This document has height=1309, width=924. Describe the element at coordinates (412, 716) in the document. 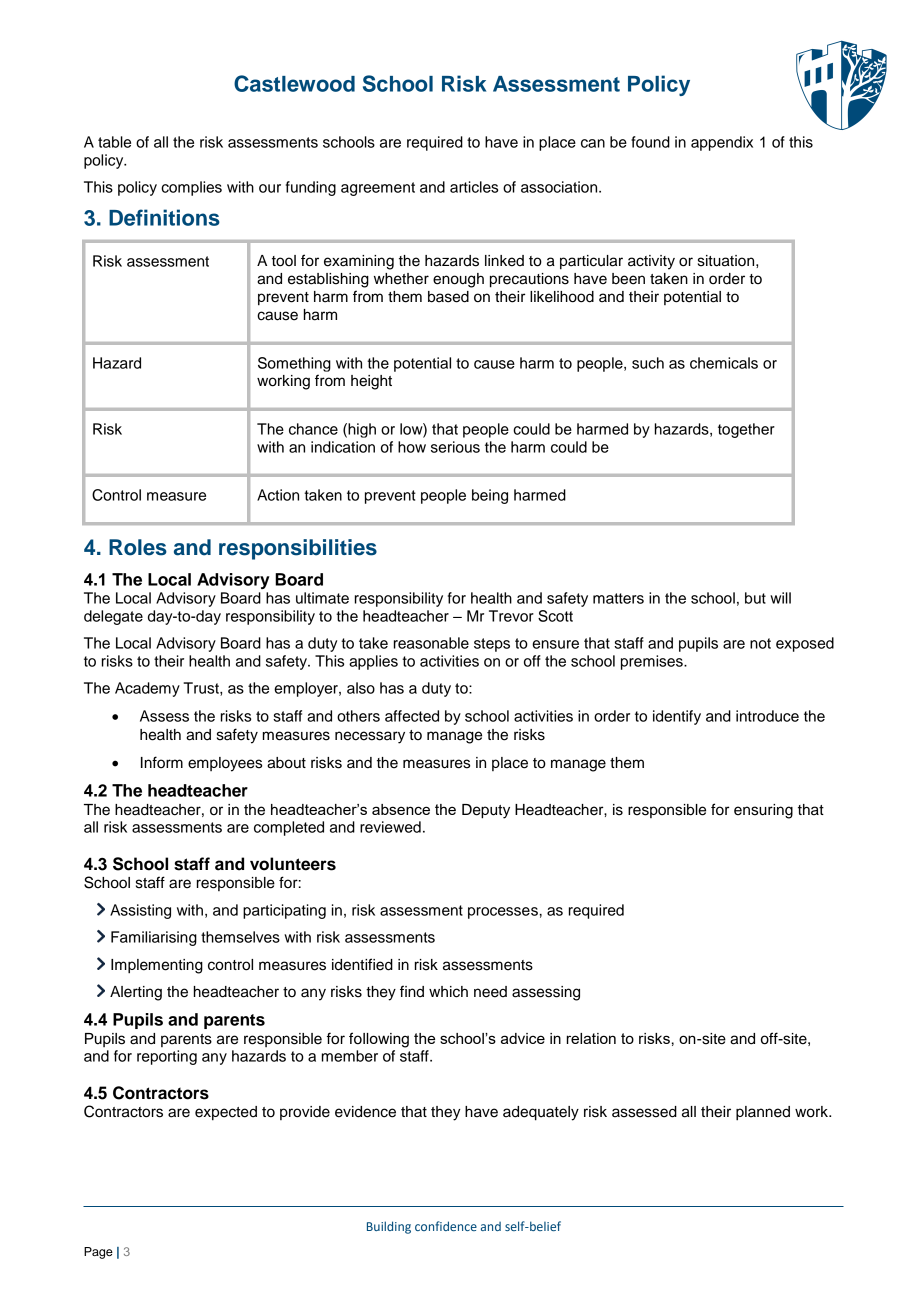

I see `affected` at that location.
